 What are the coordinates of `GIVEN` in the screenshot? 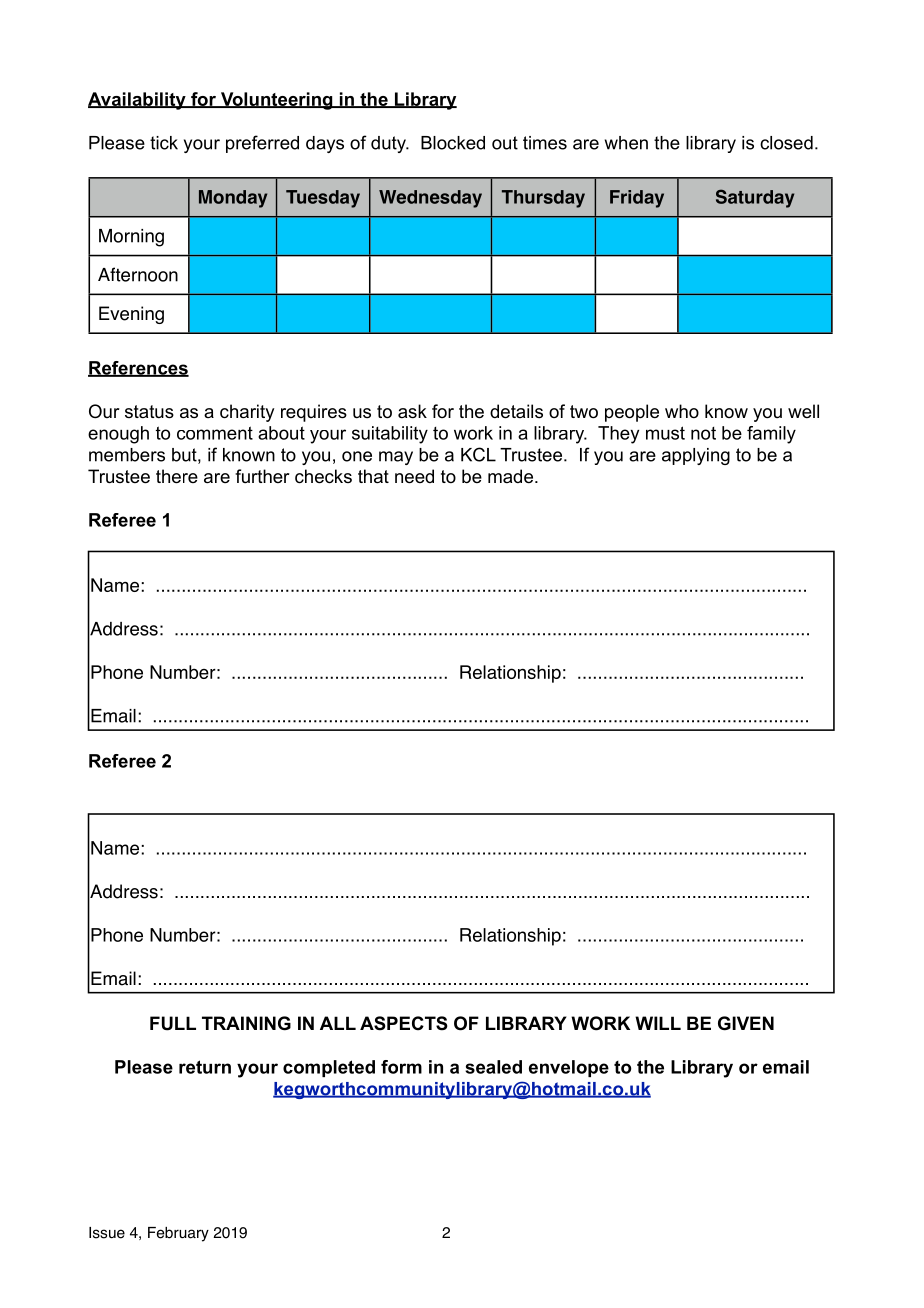 It's located at (746, 1023).
